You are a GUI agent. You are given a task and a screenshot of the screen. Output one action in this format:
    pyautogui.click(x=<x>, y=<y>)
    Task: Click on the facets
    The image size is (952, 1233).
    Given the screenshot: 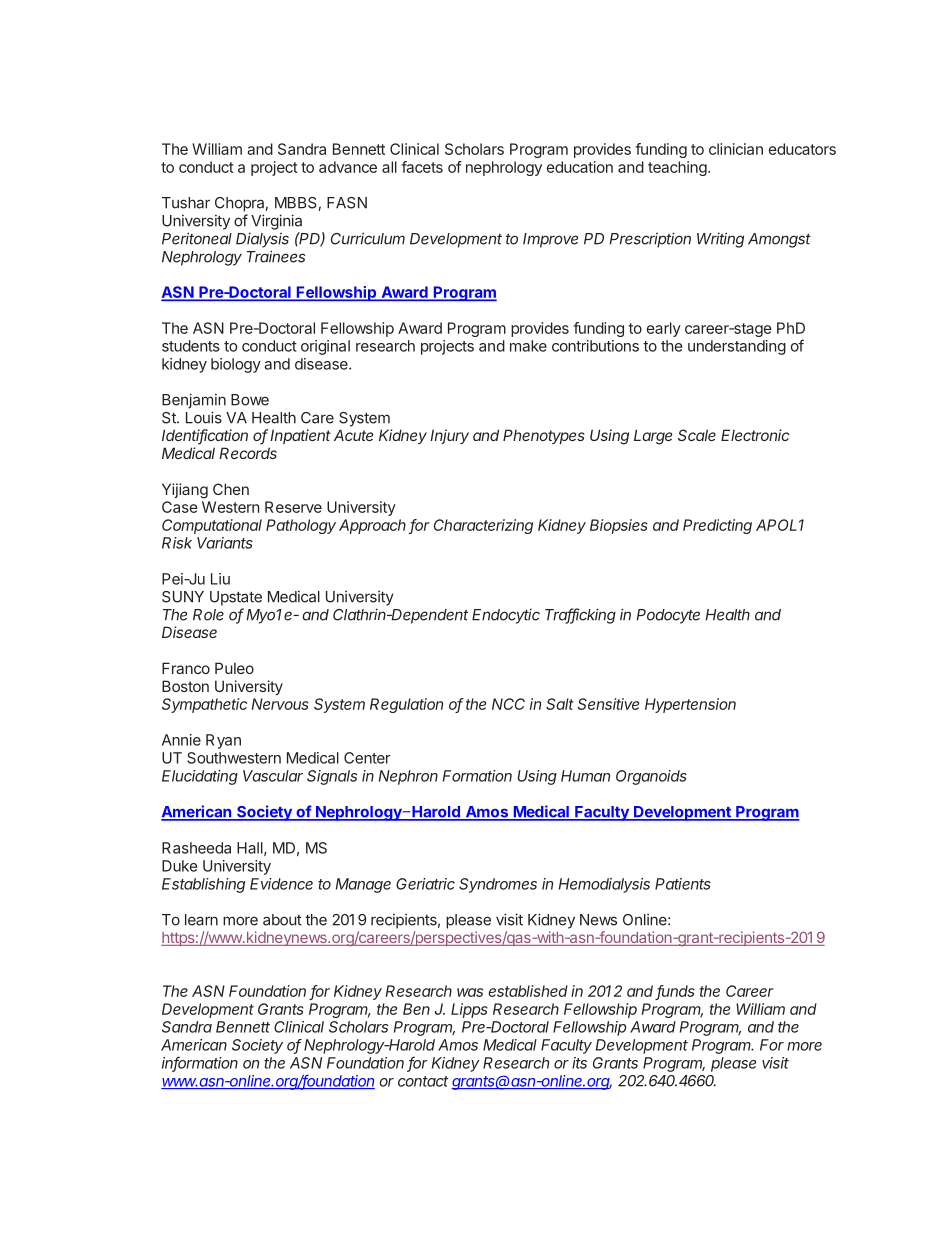 What is the action you would take?
    pyautogui.click(x=422, y=167)
